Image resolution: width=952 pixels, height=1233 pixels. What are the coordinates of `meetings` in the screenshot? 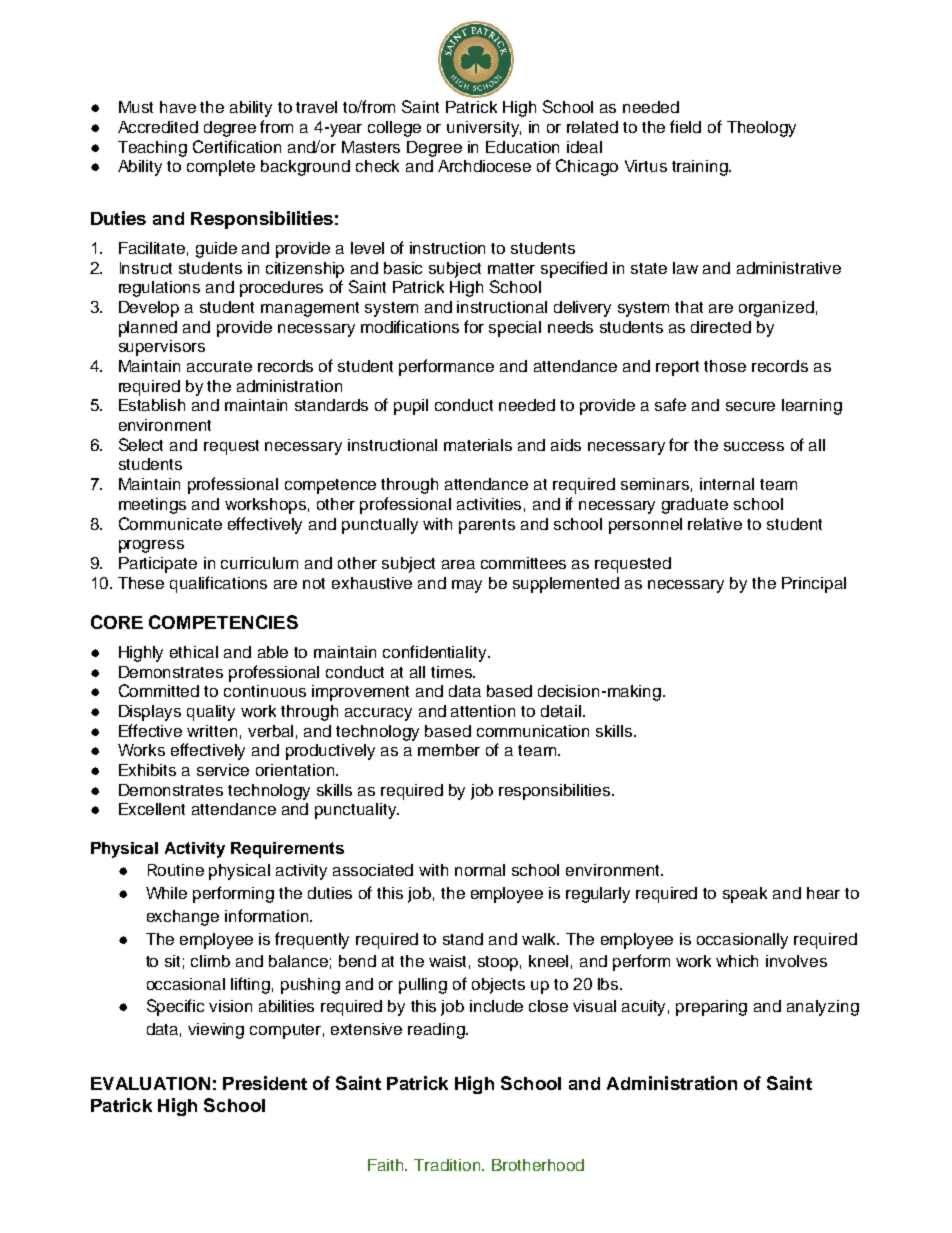 It's located at (152, 506).
